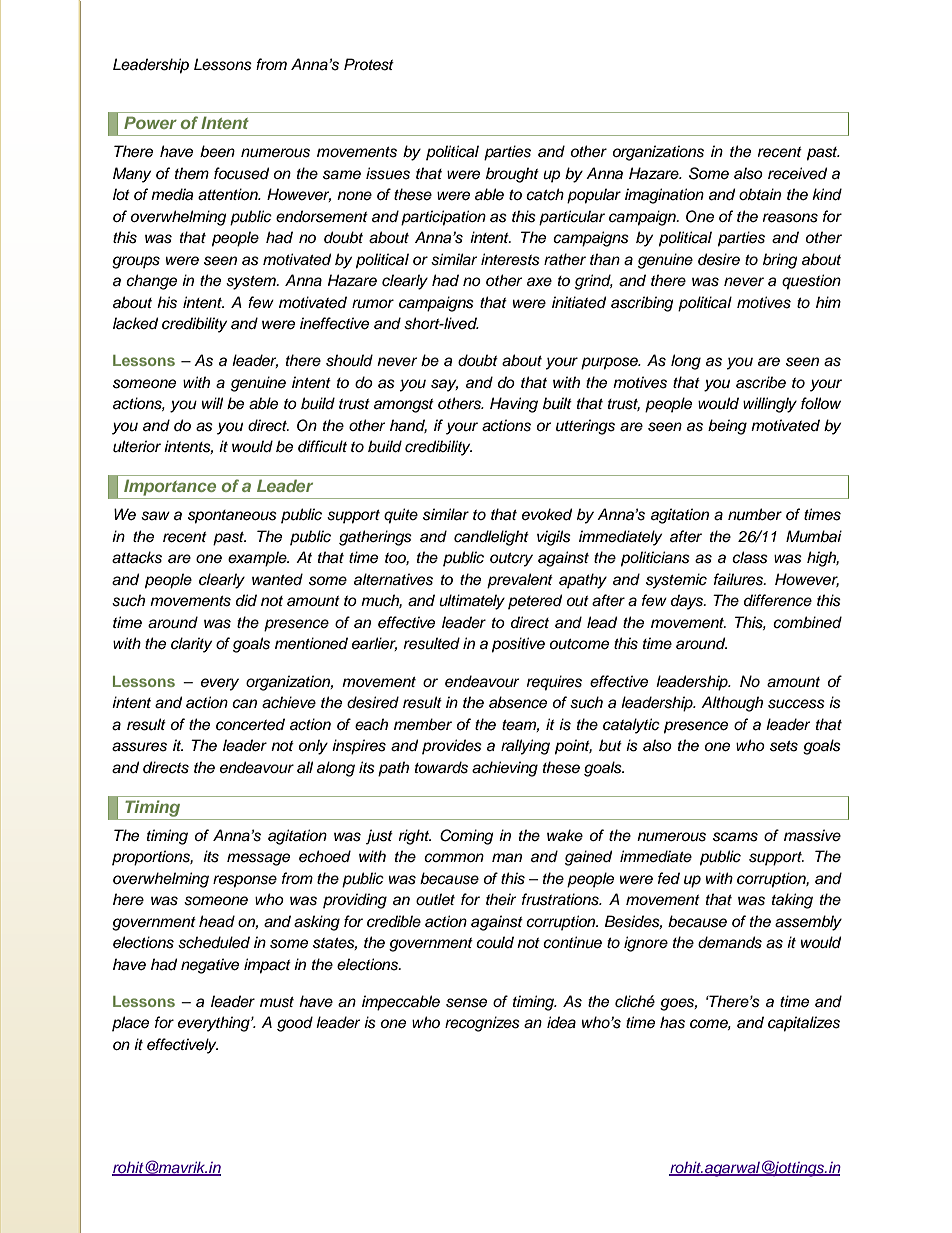 This screenshot has height=1233, width=952. Describe the element at coordinates (784, 746) in the screenshot. I see `sets` at that location.
